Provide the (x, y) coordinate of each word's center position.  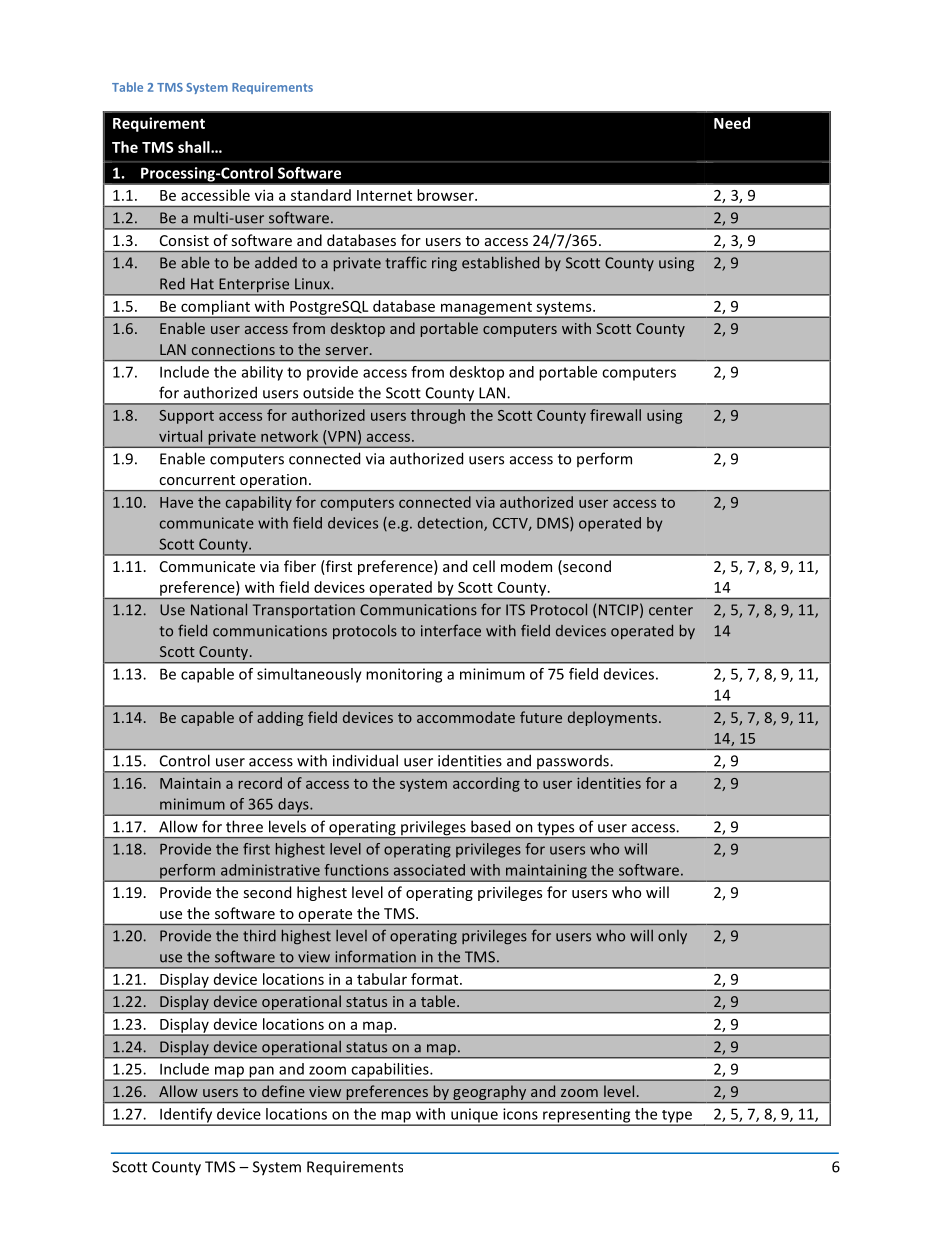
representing (587, 1116)
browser (446, 195)
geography (489, 1092)
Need (732, 123)
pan (261, 1073)
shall (195, 147)
